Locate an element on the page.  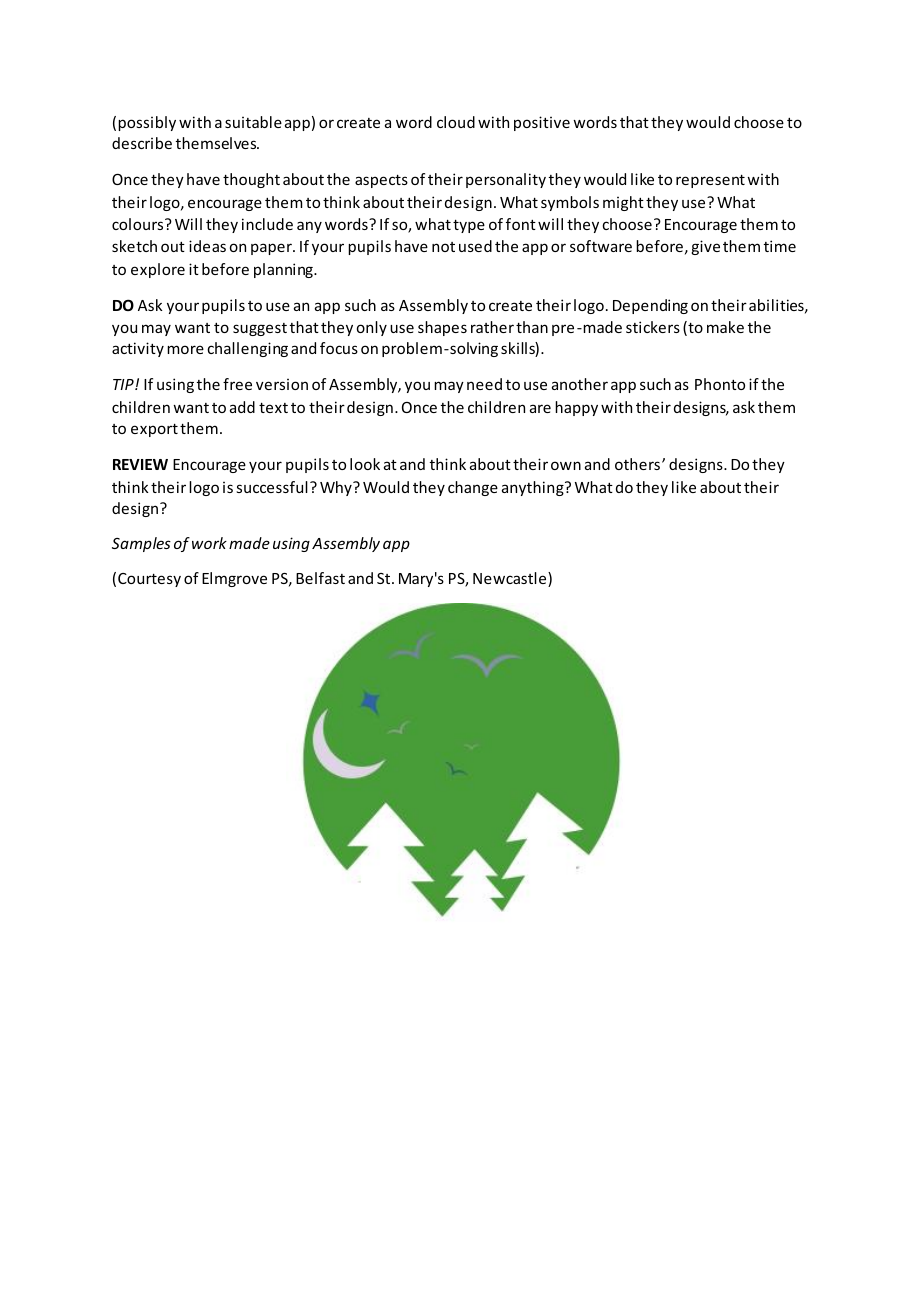
anything is located at coordinates (534, 488).
